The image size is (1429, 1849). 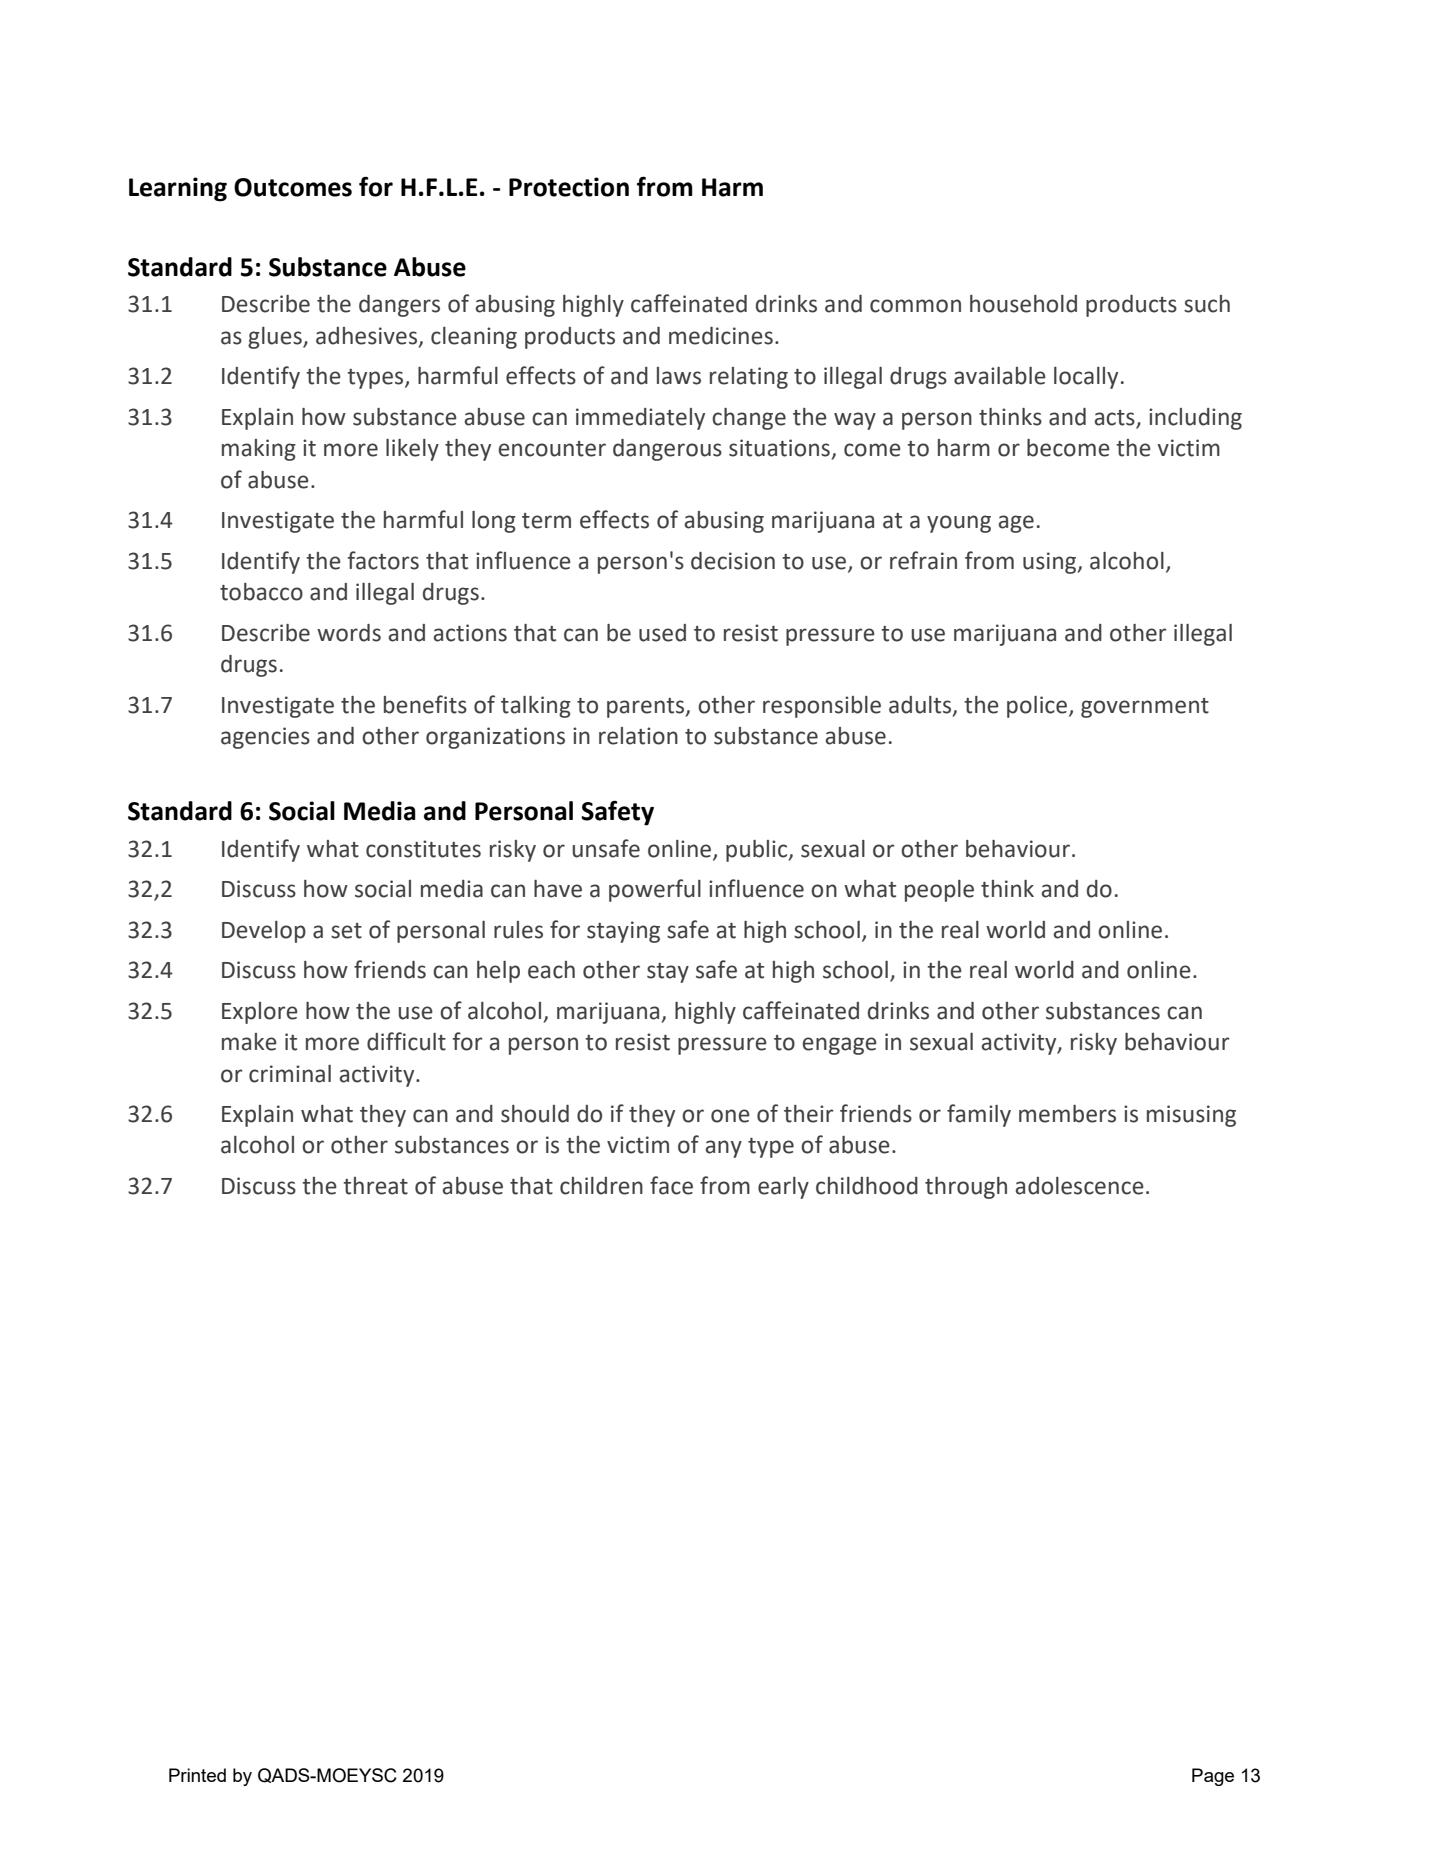 What do you see at coordinates (671, 1185) in the screenshot?
I see `face` at bounding box center [671, 1185].
